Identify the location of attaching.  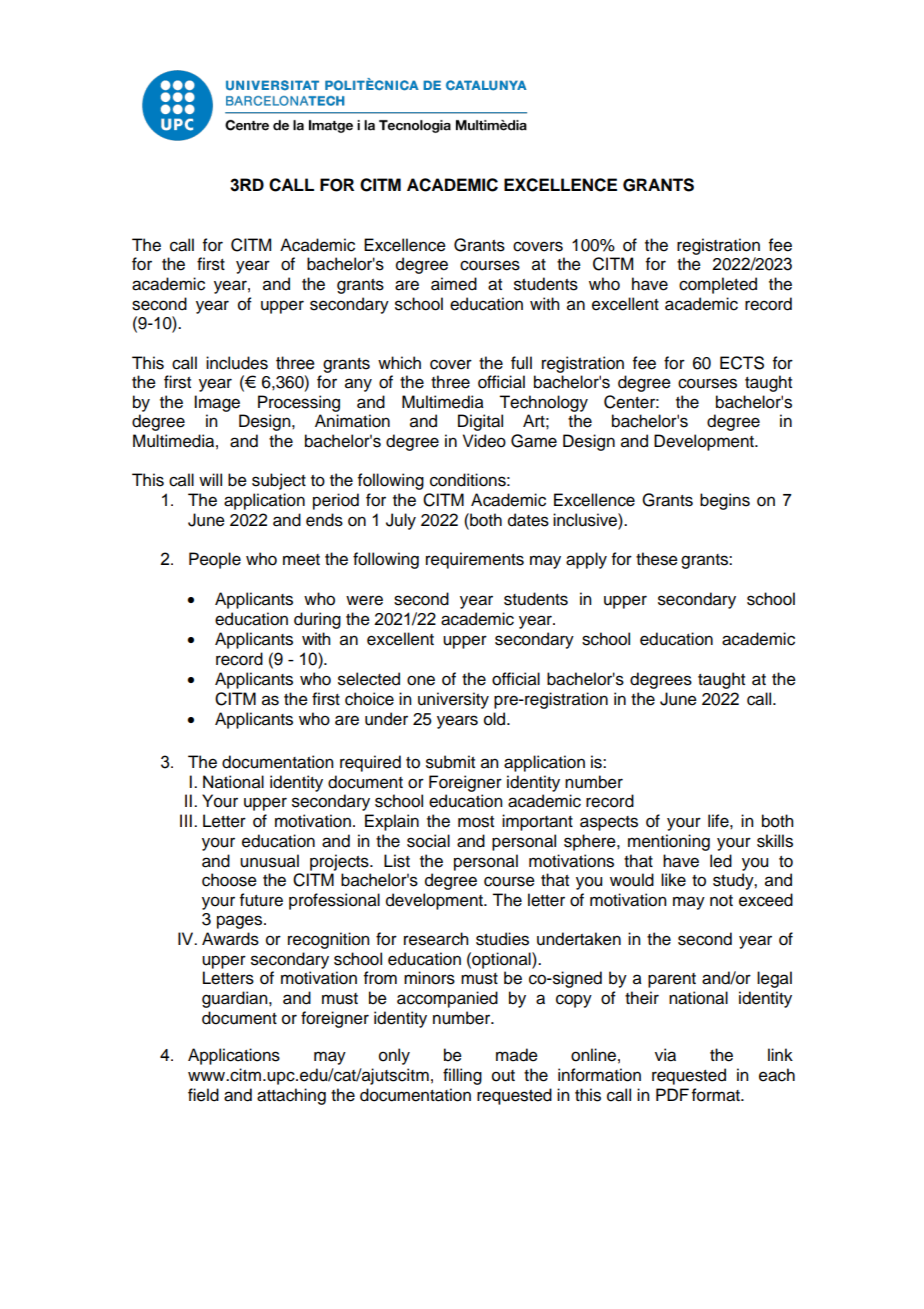
(291, 1096).
